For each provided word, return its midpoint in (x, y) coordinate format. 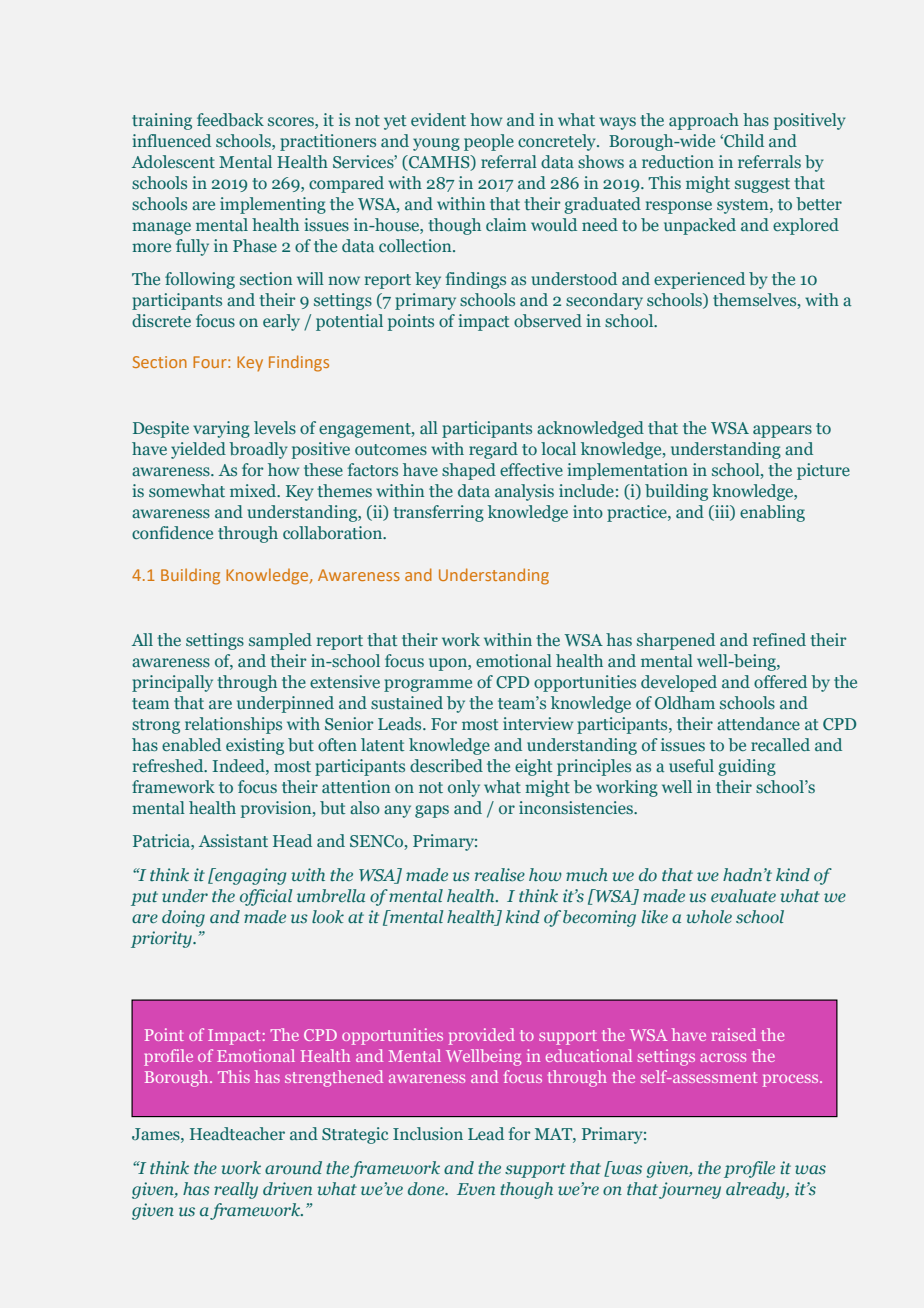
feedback (230, 119)
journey (690, 1190)
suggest (762, 185)
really (236, 1190)
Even (476, 1189)
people (489, 142)
